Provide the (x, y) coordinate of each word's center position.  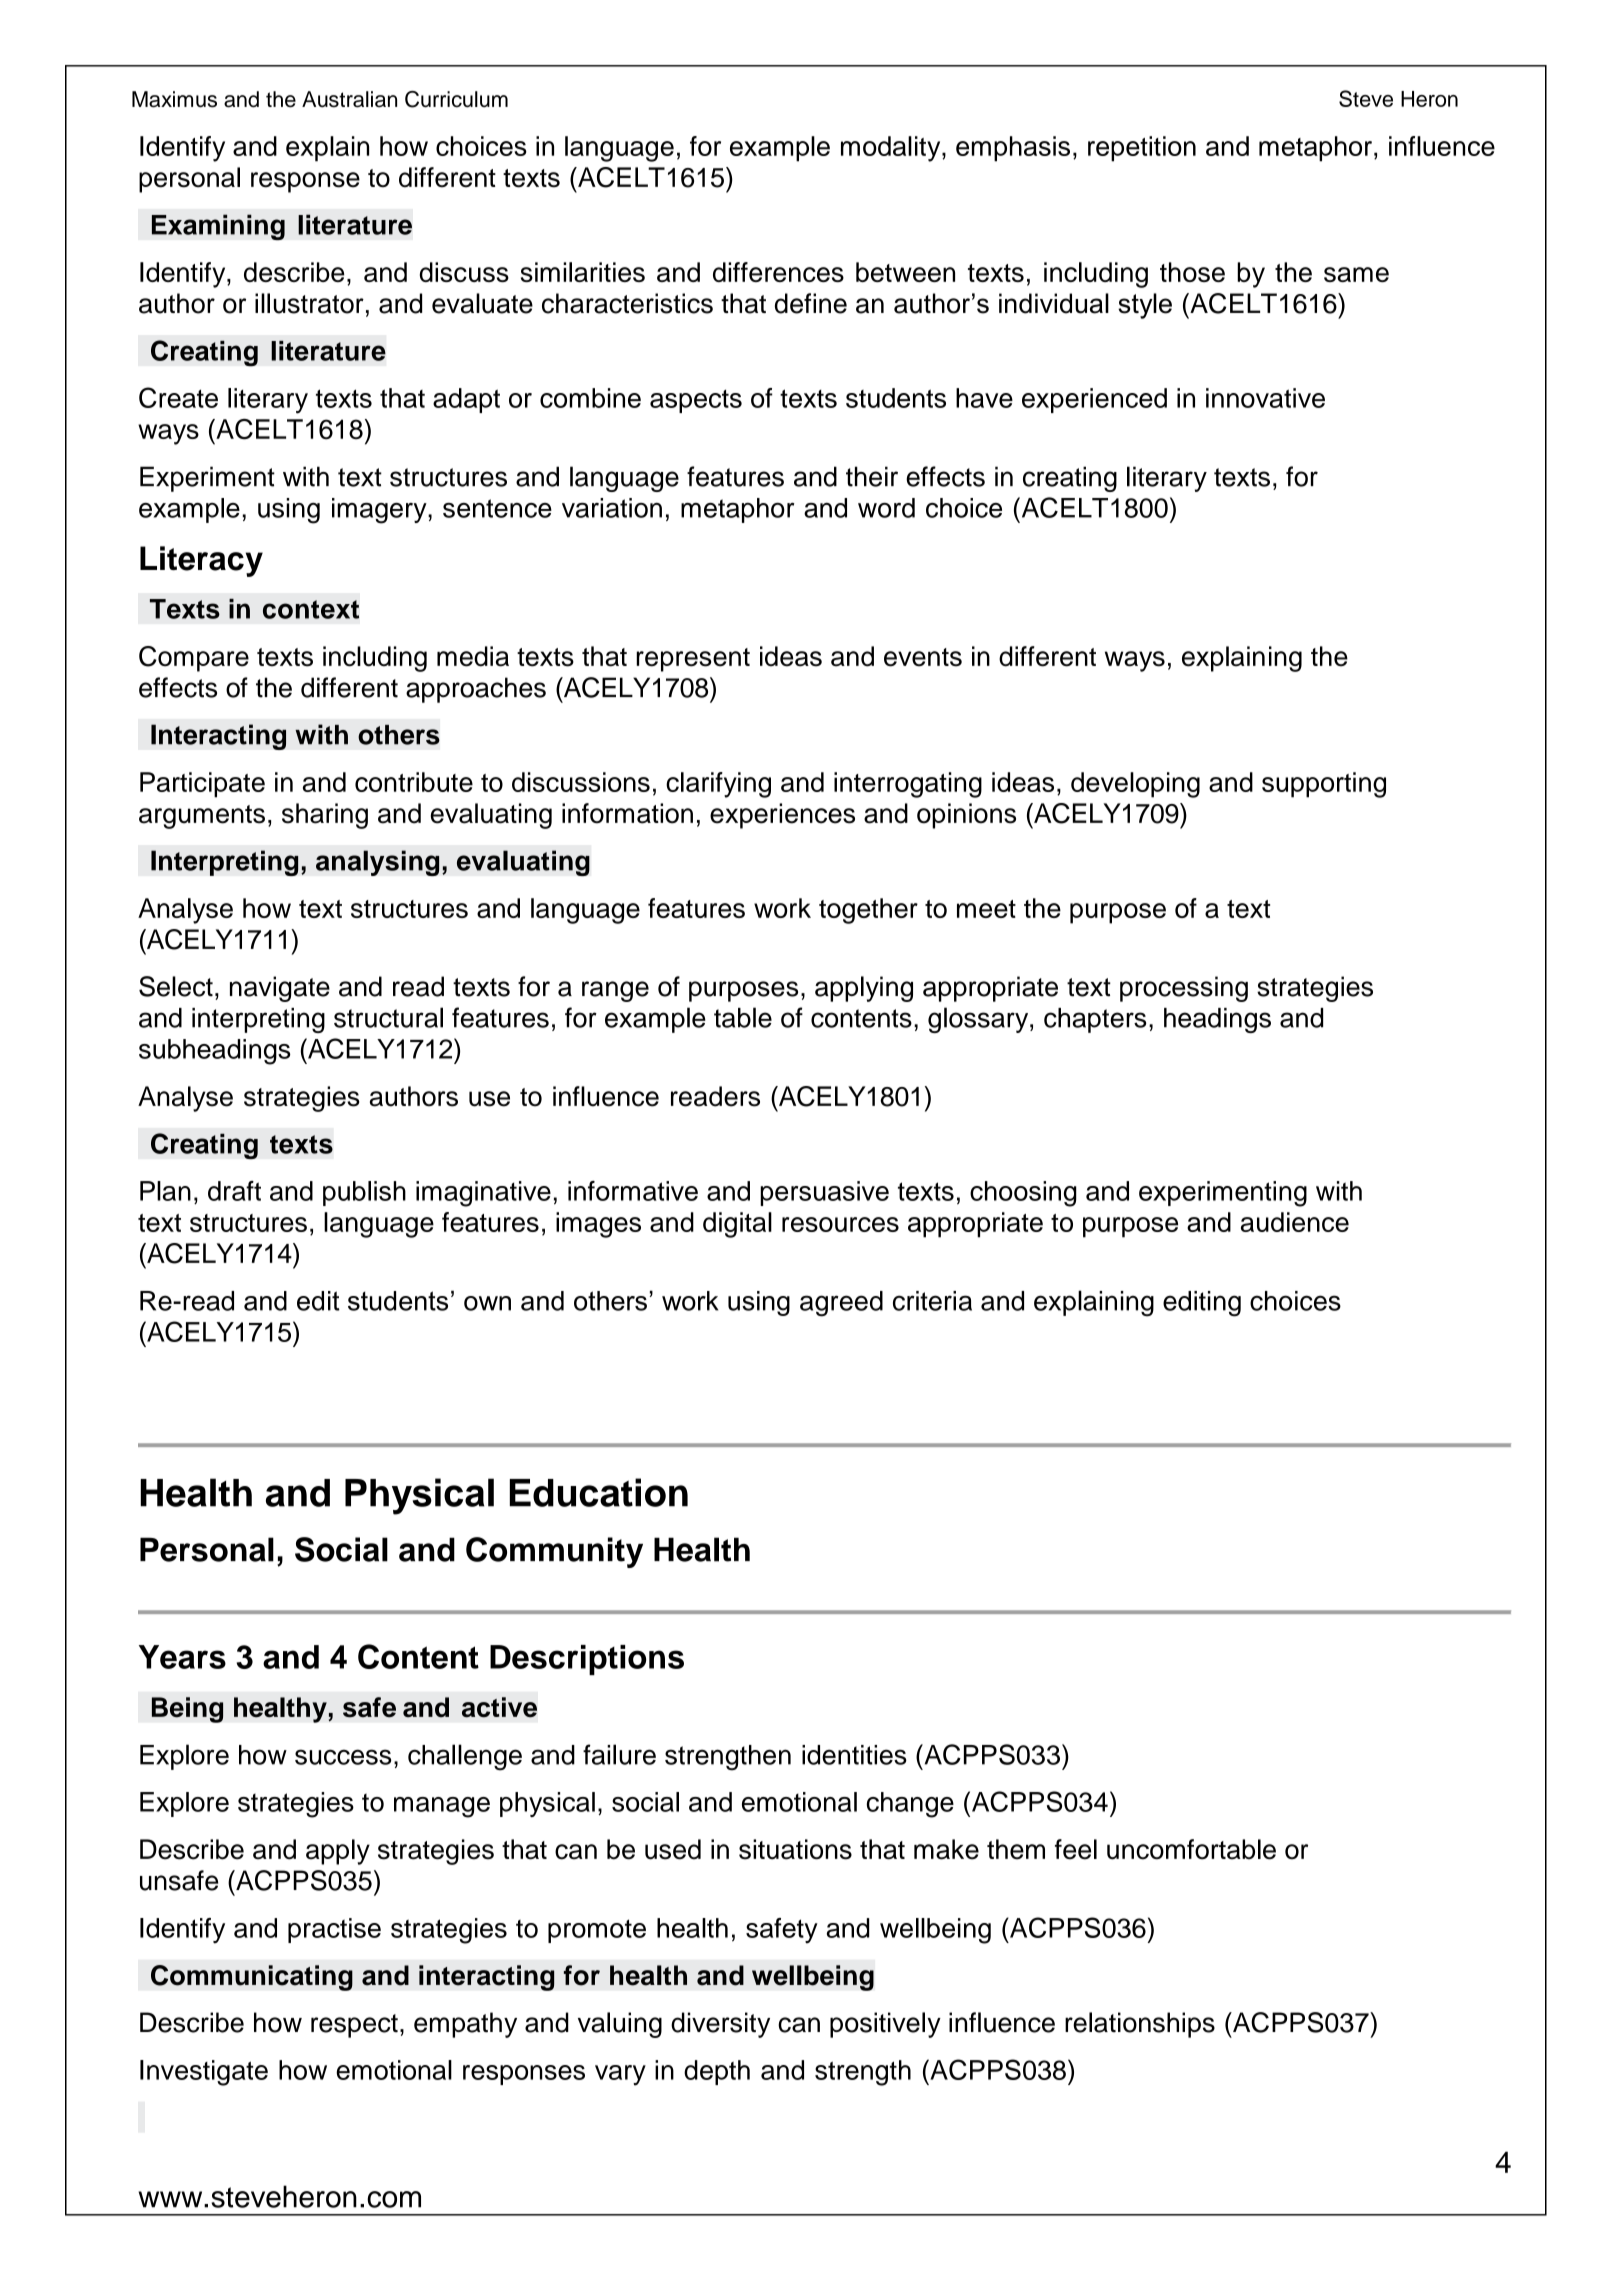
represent (693, 660)
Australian (349, 99)
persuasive (824, 1193)
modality (892, 149)
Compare (194, 659)
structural (388, 1017)
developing (1135, 785)
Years (182, 1657)
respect (354, 2026)
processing (1184, 989)
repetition (1142, 149)
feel (1076, 1849)
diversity (720, 2025)
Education (599, 1492)
